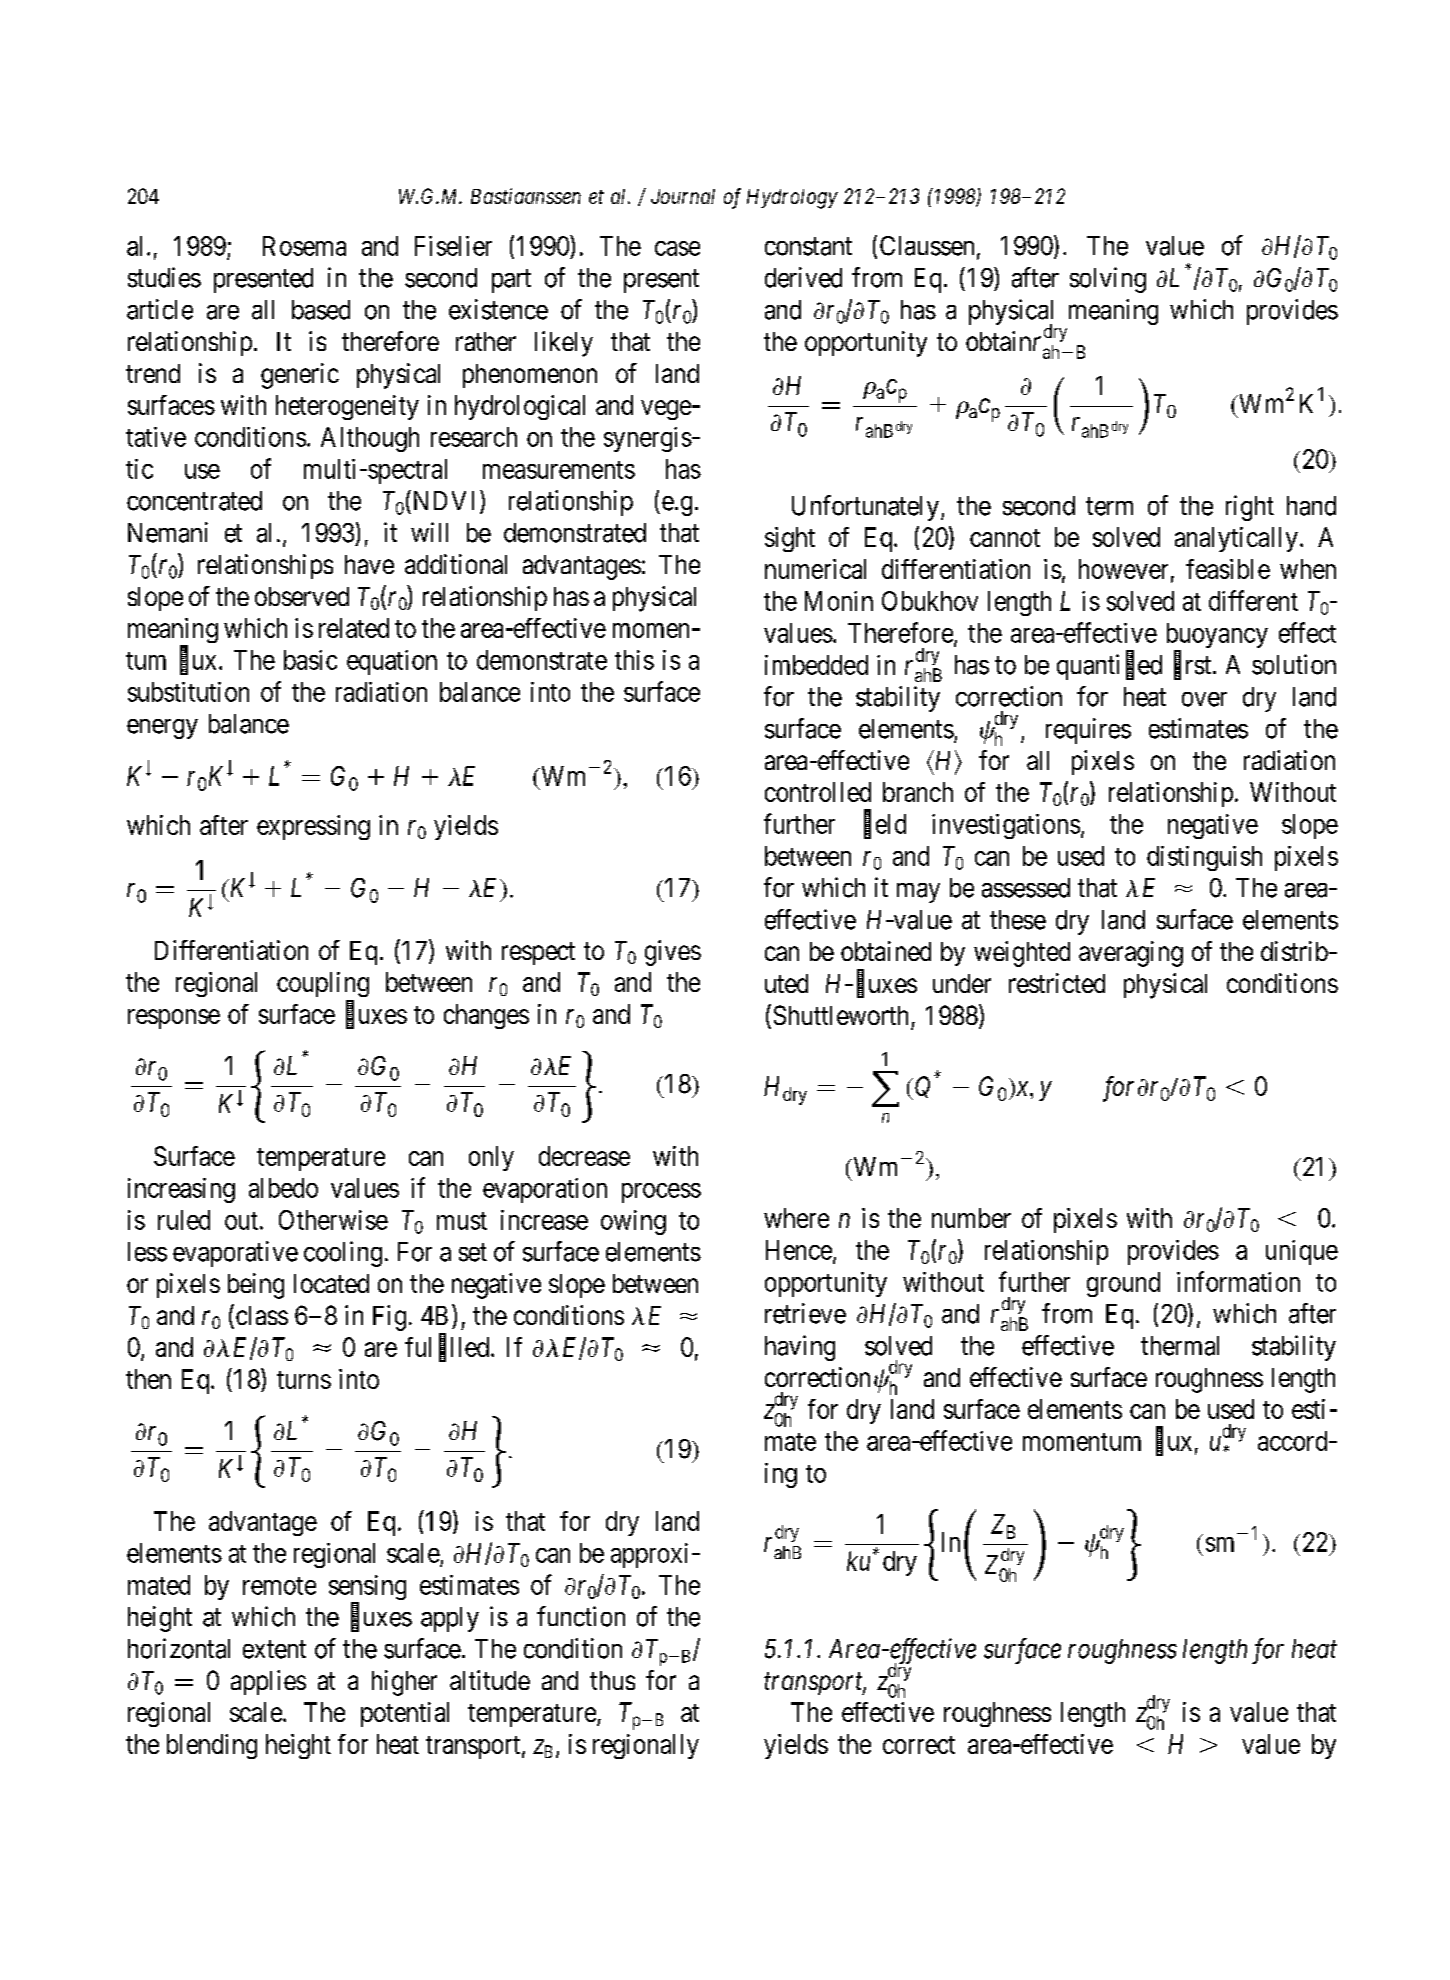  I want to click on thus, so click(612, 1680).
